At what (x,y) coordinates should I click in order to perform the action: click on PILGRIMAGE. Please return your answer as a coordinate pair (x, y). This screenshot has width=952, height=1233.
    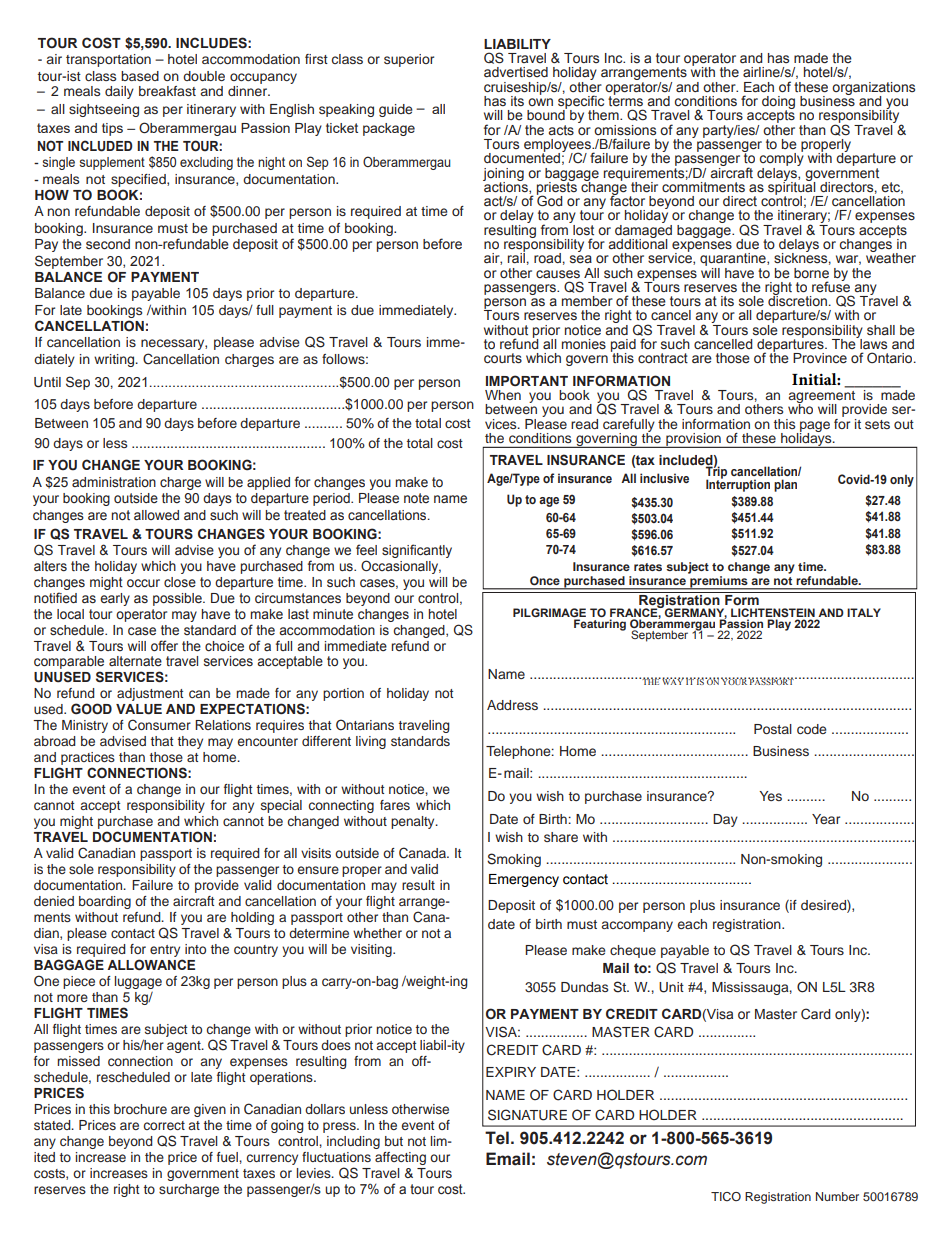
    Looking at the image, I should click on (549, 612).
